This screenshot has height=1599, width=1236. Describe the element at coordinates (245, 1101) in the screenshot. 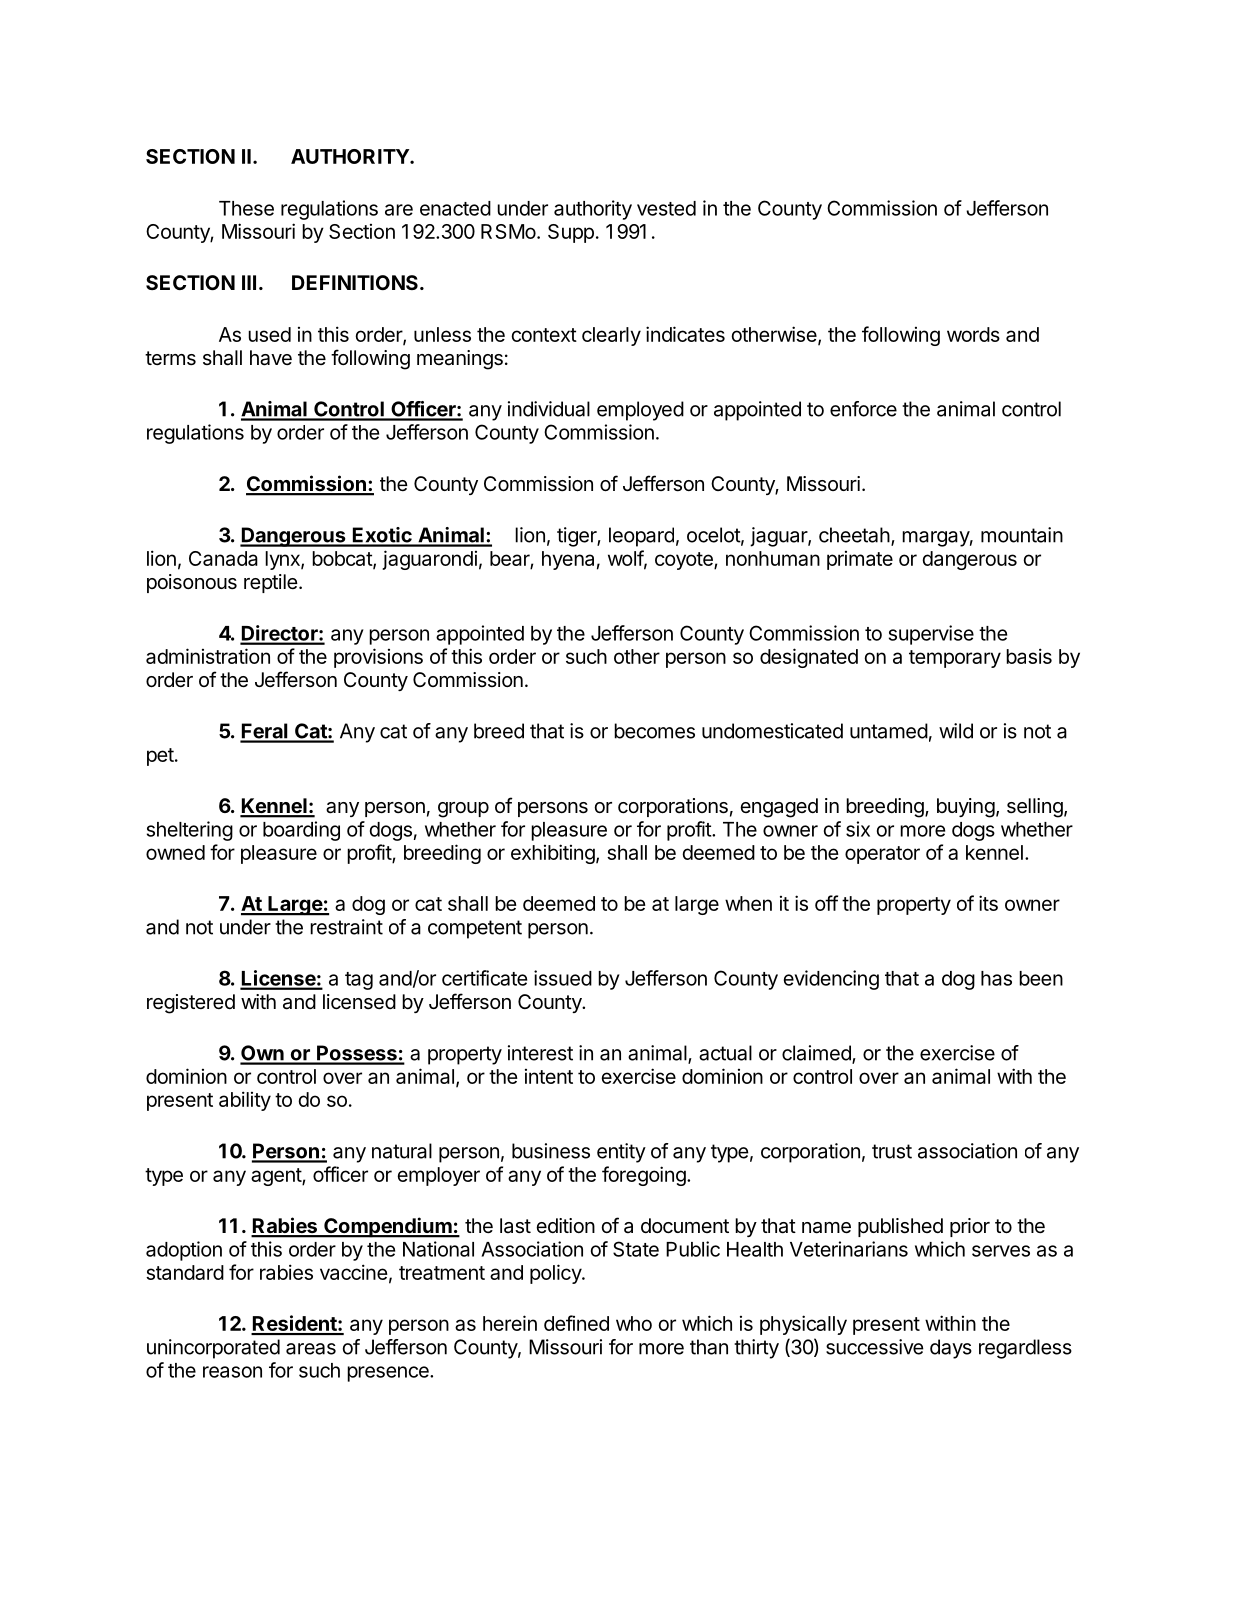

I see `ability` at that location.
